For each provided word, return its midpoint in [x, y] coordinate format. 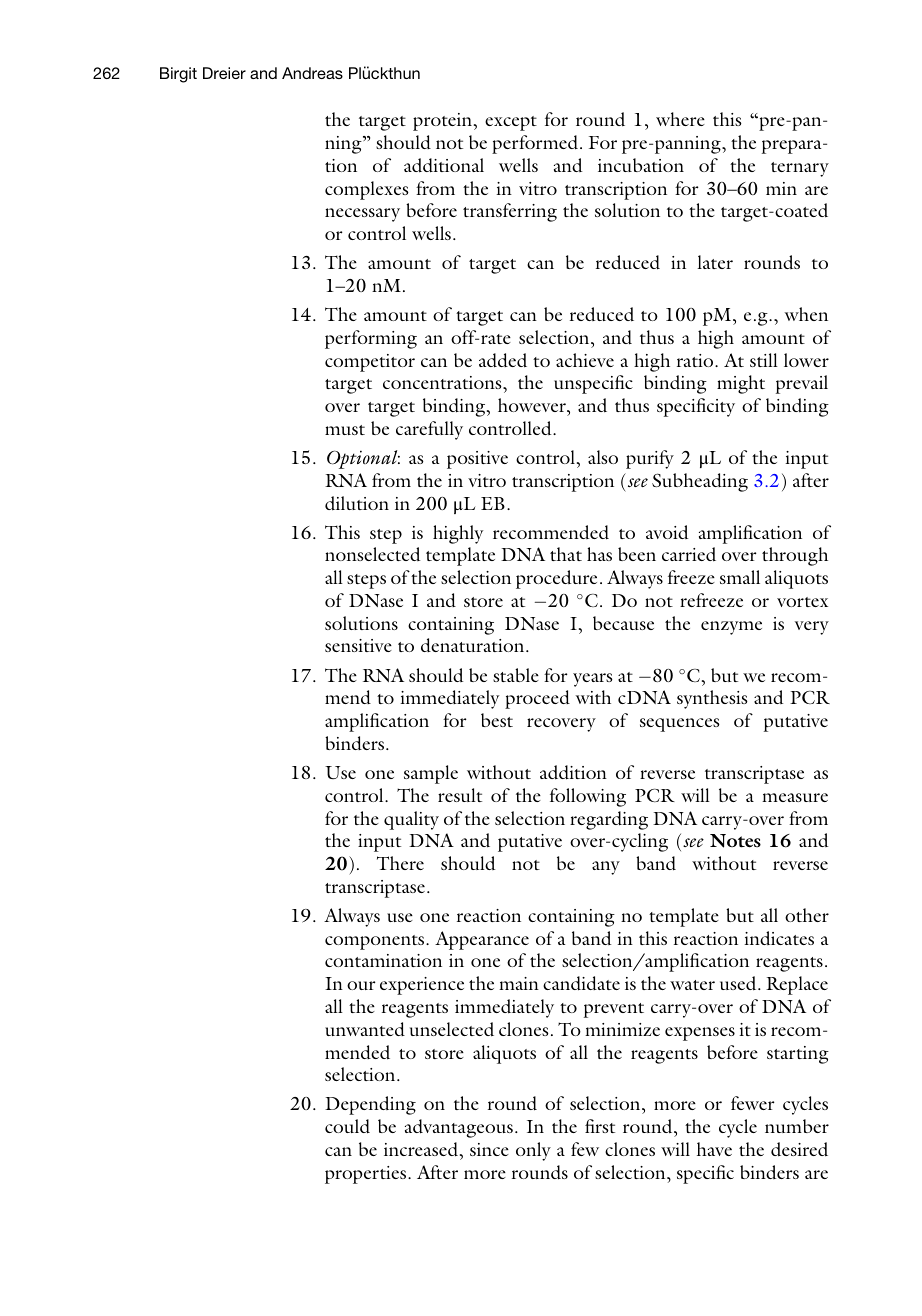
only [533, 1151]
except [511, 123]
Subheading [700, 482]
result [460, 795]
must [345, 430]
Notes [735, 841]
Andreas [312, 73]
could [347, 1126]
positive [477, 460]
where [680, 119]
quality [411, 820]
